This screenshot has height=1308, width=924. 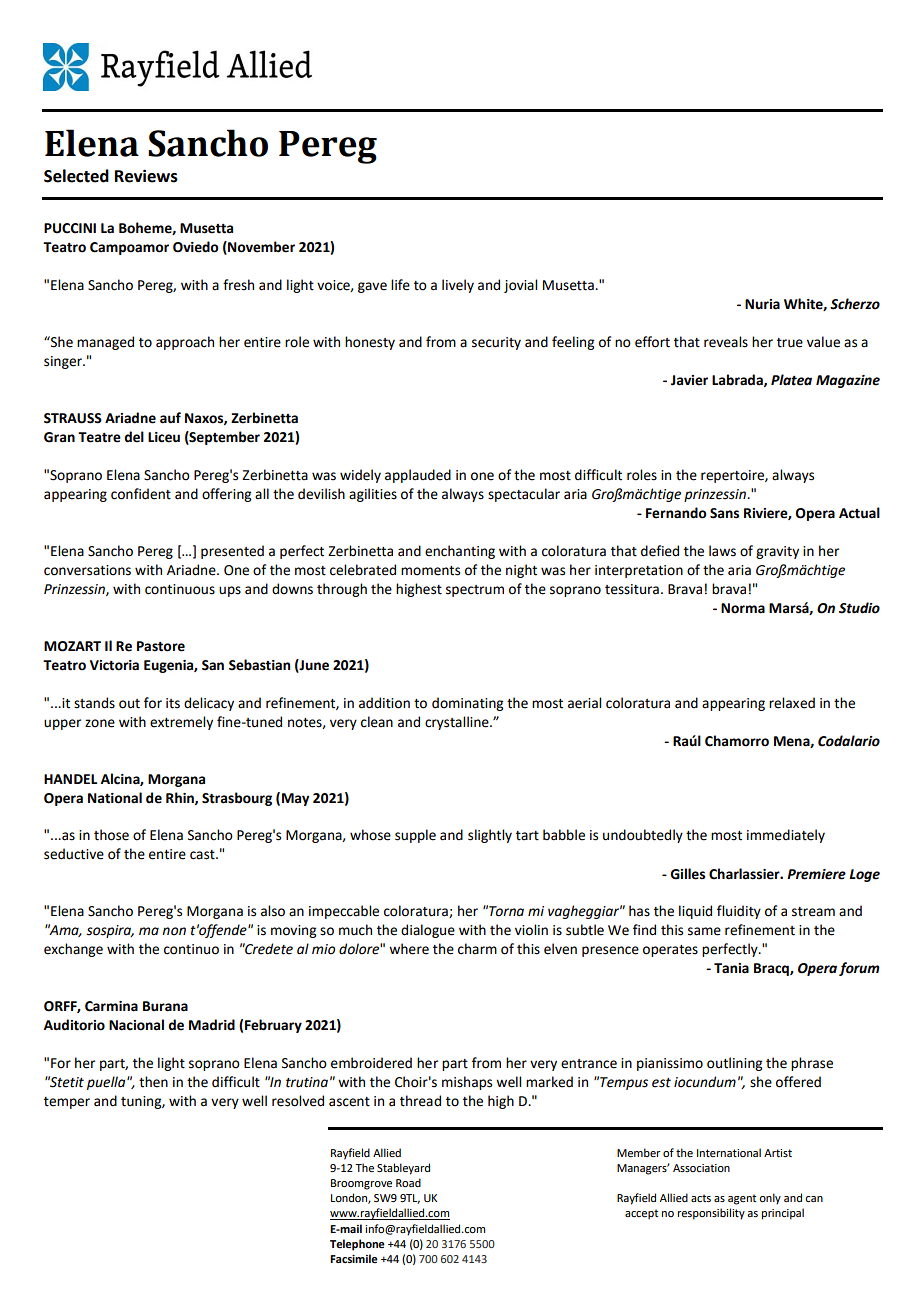 I want to click on principal, so click(x=783, y=1214).
